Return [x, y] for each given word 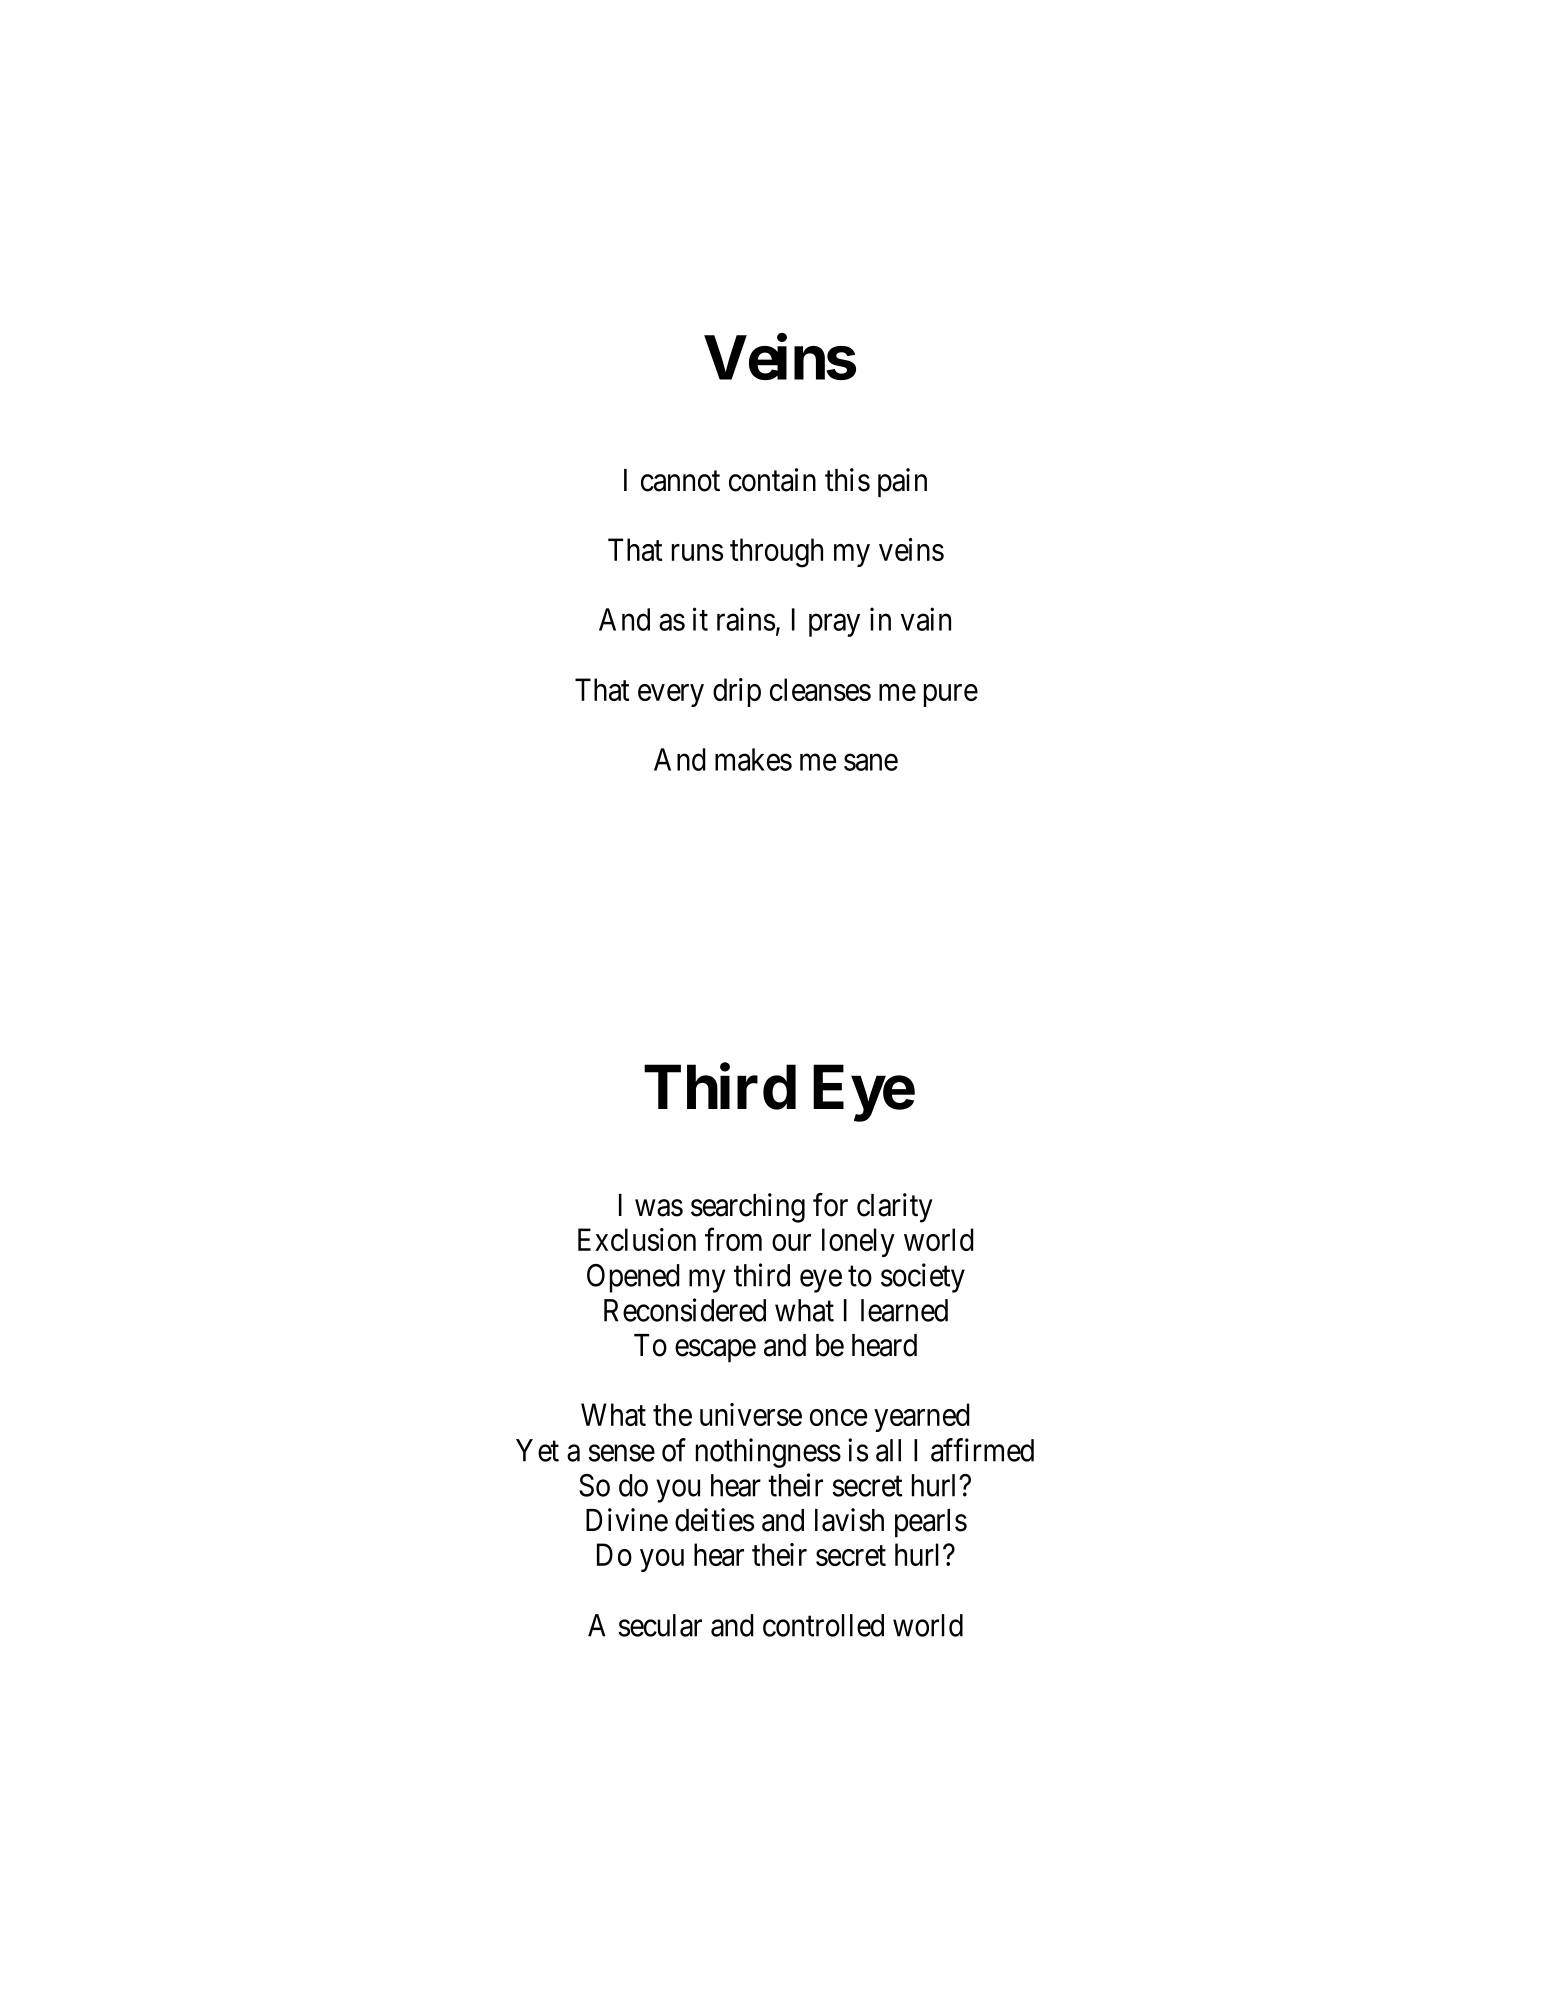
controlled [823, 1625]
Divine [627, 1520]
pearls [931, 1523]
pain [902, 483]
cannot [680, 481]
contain [772, 480]
